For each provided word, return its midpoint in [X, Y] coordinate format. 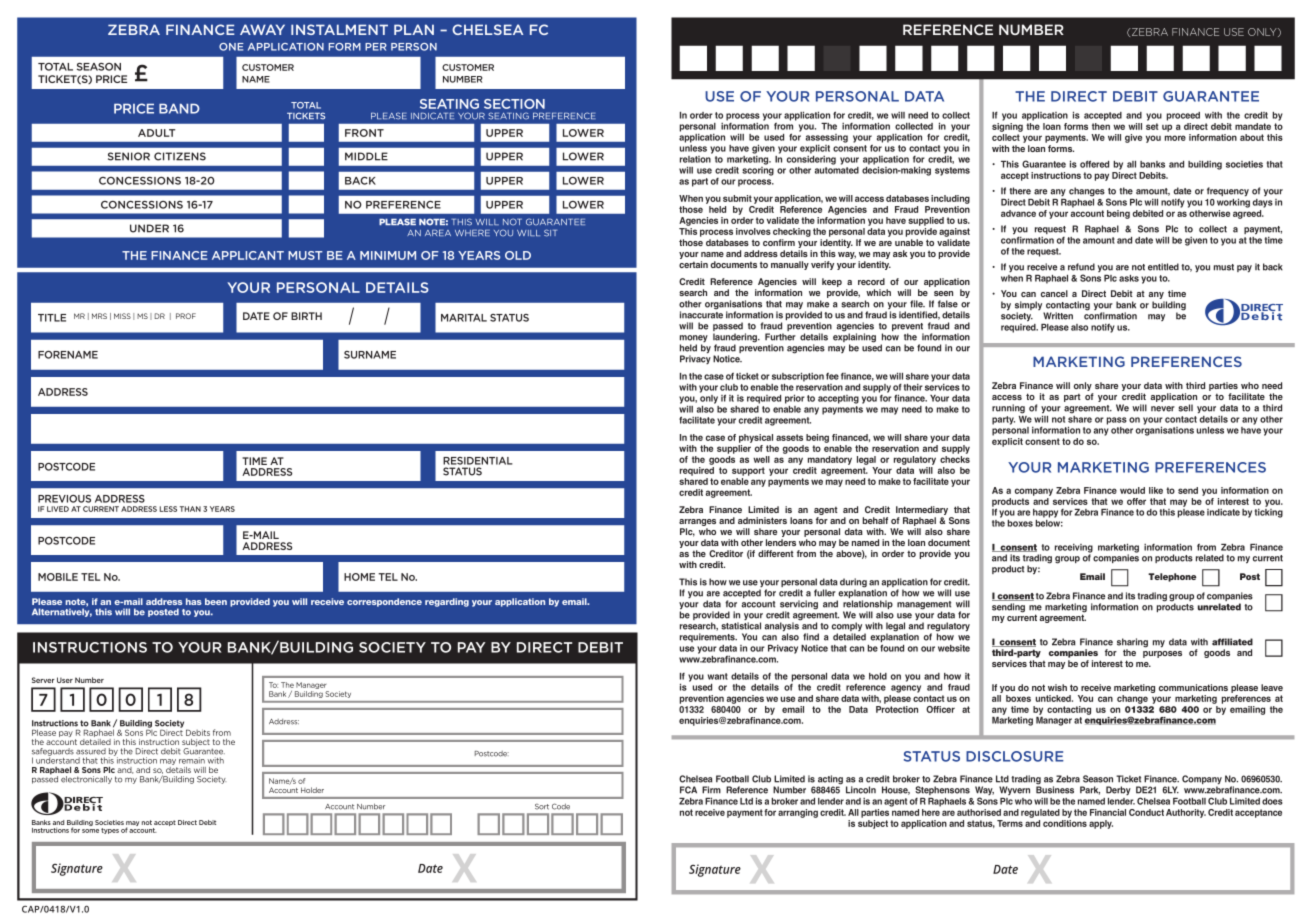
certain [693, 264]
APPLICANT [248, 255]
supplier [734, 449]
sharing [1132, 644]
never [1163, 409]
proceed [1183, 116]
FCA [688, 790]
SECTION [514, 104]
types [110, 831]
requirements [708, 637]
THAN [190, 509]
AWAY [262, 29]
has [194, 601]
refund [1081, 267]
